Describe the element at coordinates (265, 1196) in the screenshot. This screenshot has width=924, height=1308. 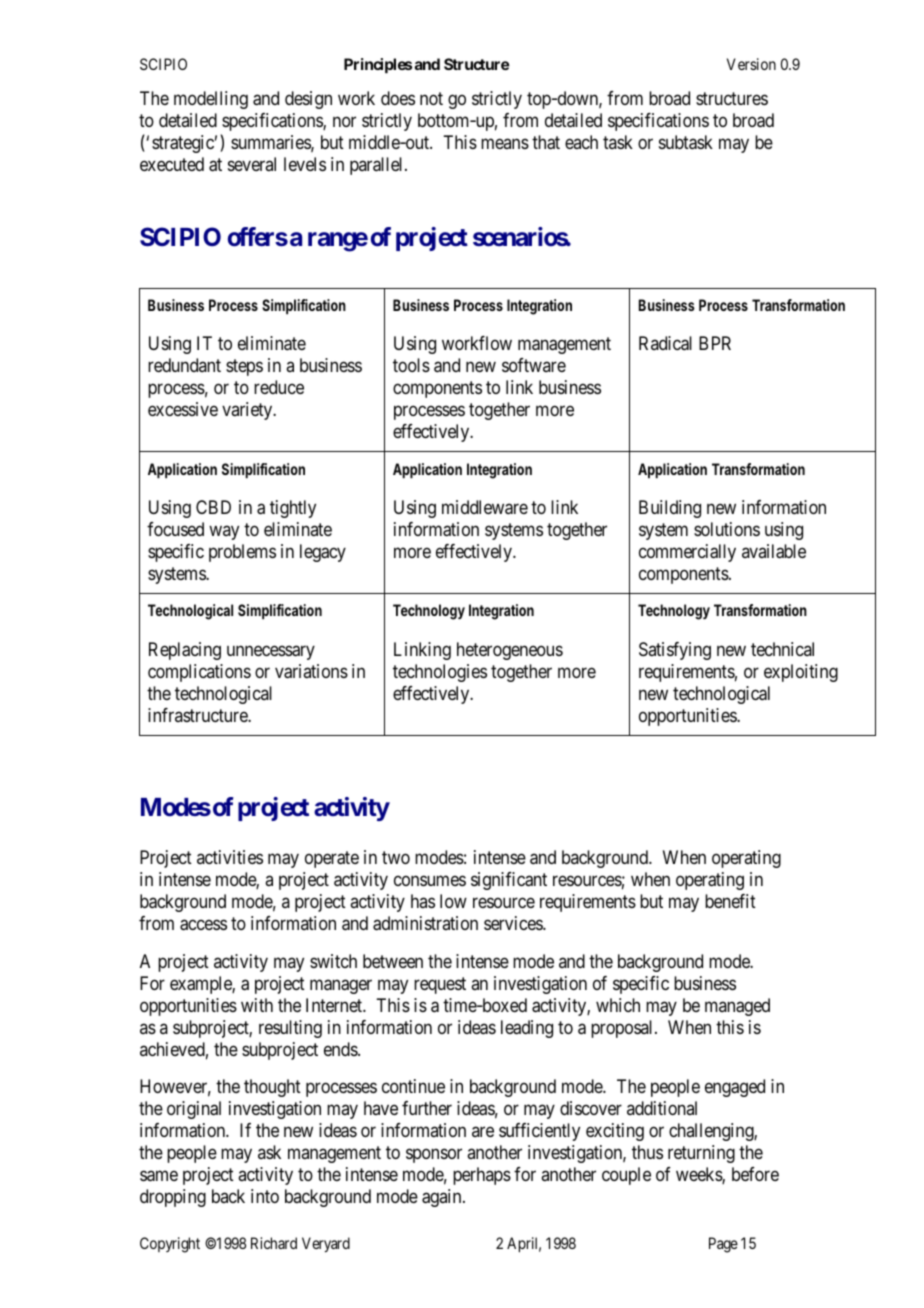
I see `into` at that location.
